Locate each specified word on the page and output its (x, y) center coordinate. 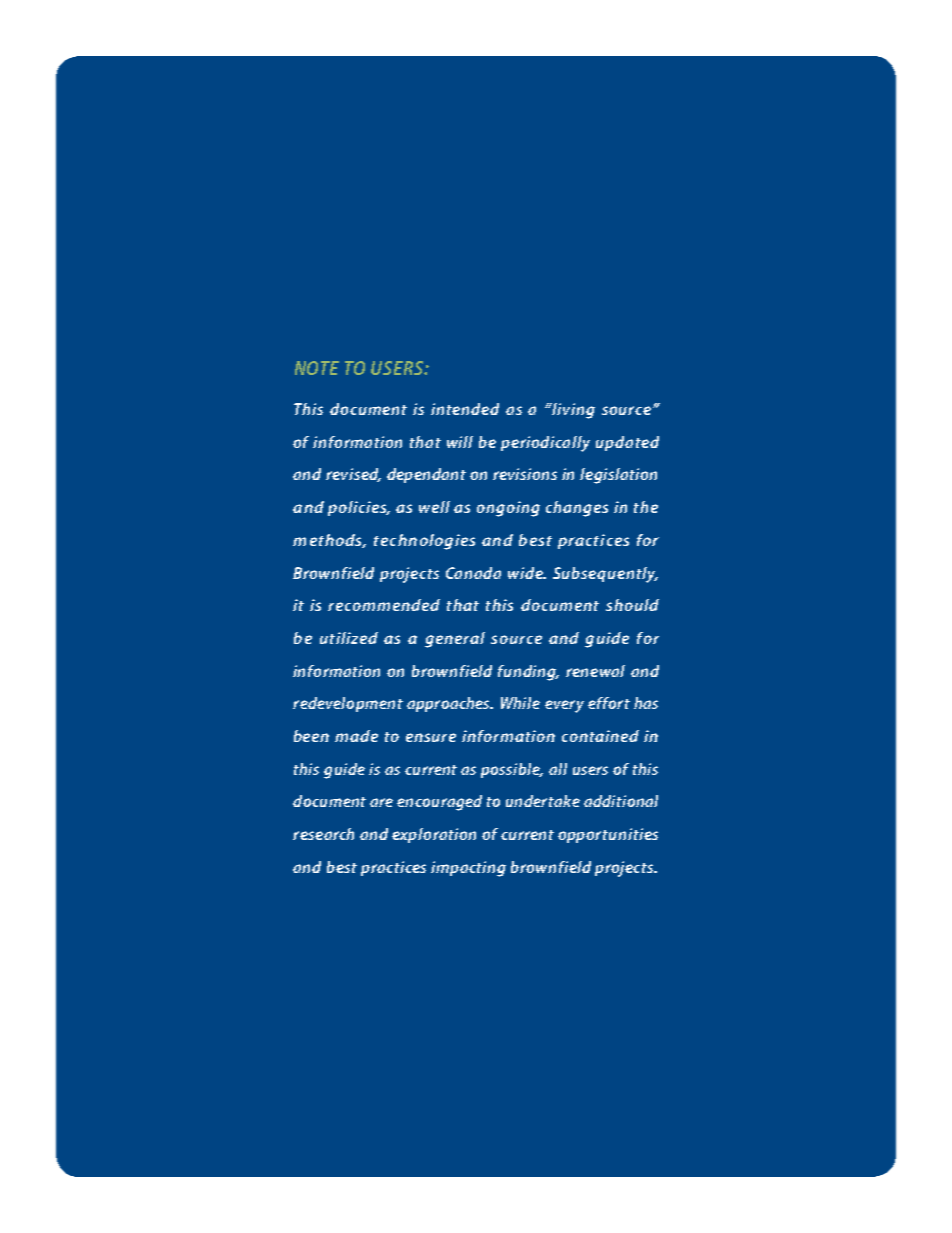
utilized (349, 638)
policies (359, 508)
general (455, 640)
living (572, 411)
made (356, 736)
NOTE (317, 368)
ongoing (508, 509)
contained (600, 736)
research (323, 834)
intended (465, 409)
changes (577, 509)
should (632, 605)
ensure (431, 737)
